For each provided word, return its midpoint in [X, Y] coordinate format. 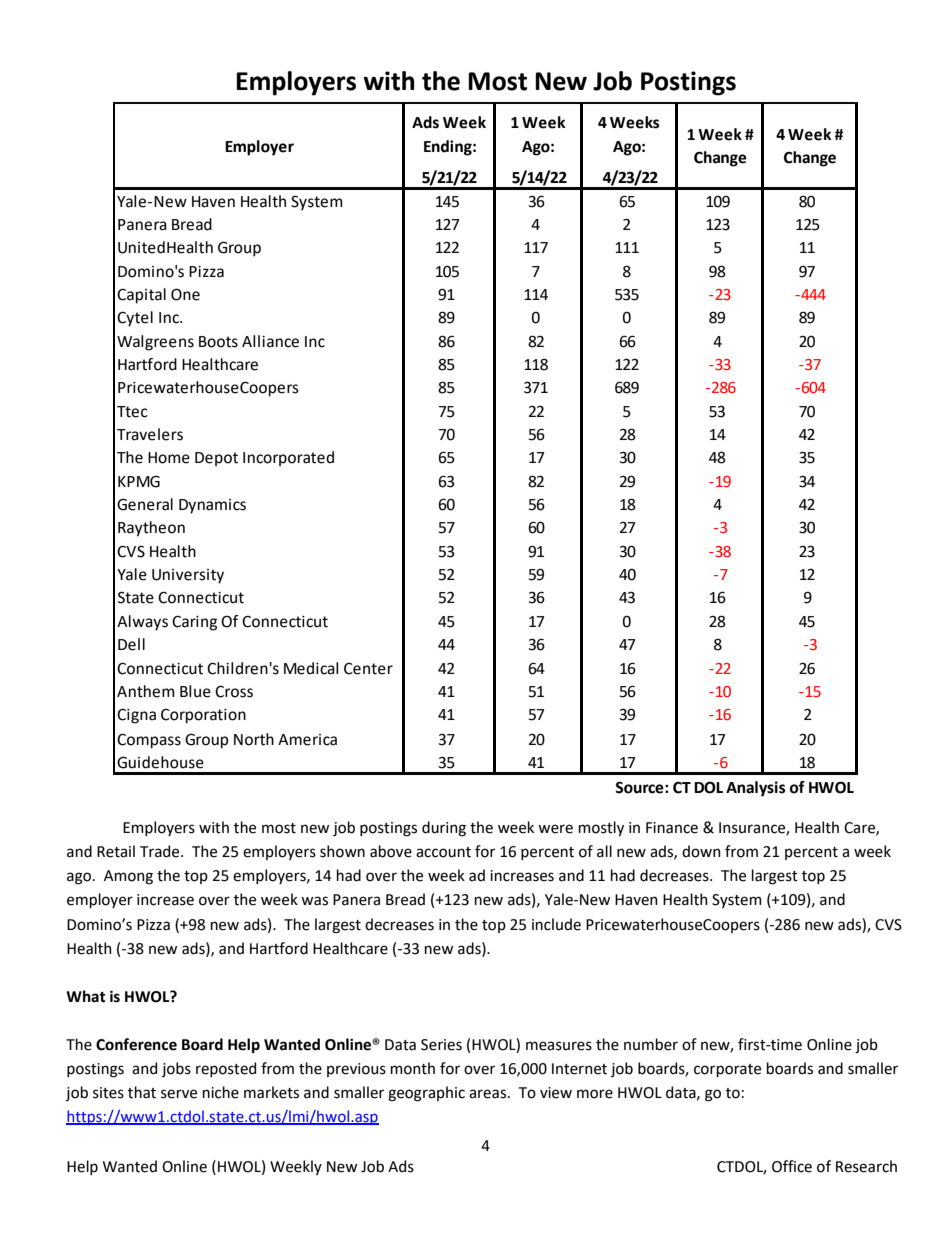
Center [368, 669]
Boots [218, 342]
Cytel [135, 319]
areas [487, 1094]
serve [179, 1094]
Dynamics [212, 506]
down [701, 851]
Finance [672, 828]
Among [128, 877]
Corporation [203, 716]
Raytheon [151, 529]
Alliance [270, 341]
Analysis [756, 789]
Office [792, 1166]
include [556, 924]
